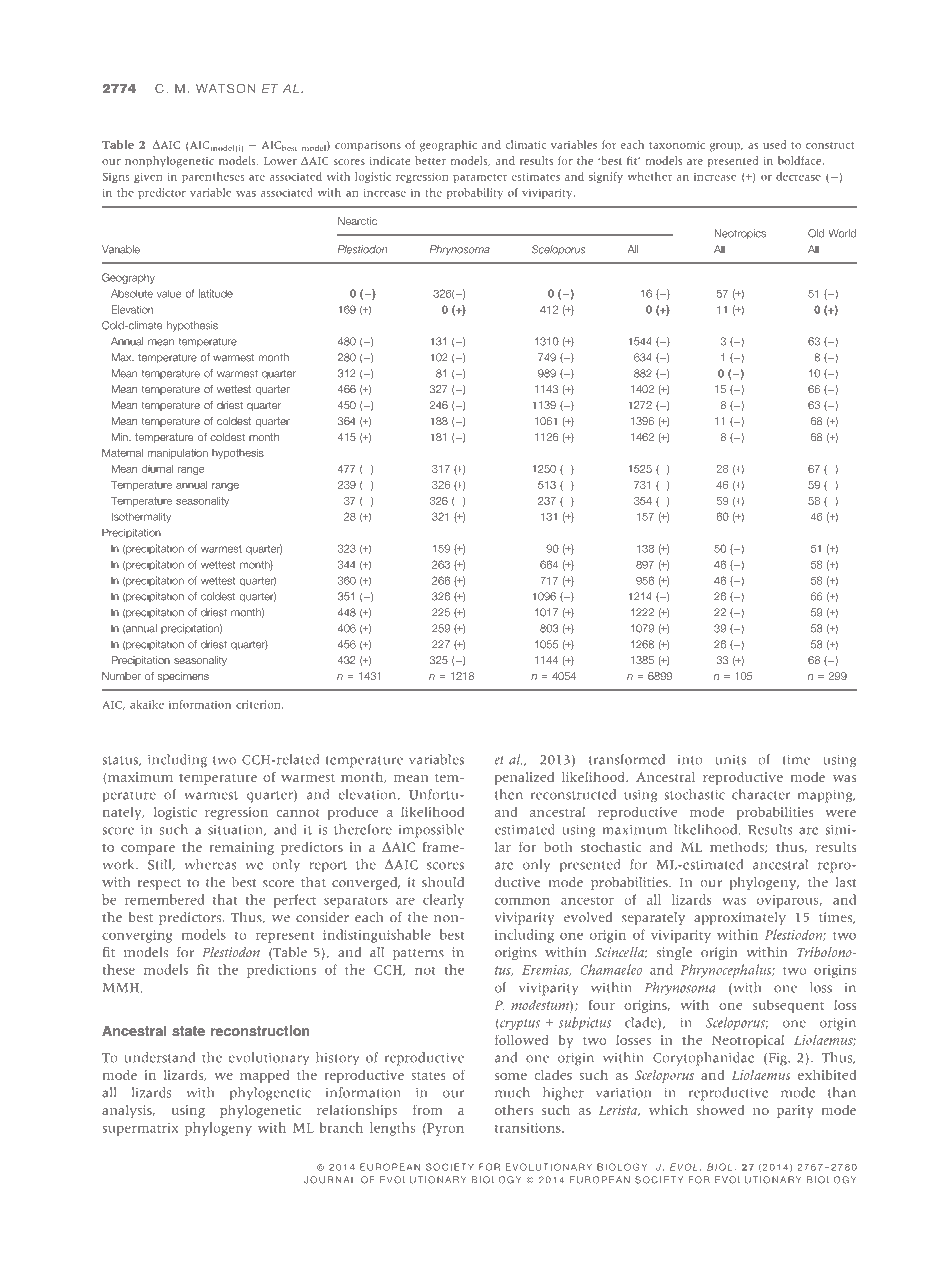  Describe the element at coordinates (157, 469) in the screenshot. I see `diurnal` at that location.
